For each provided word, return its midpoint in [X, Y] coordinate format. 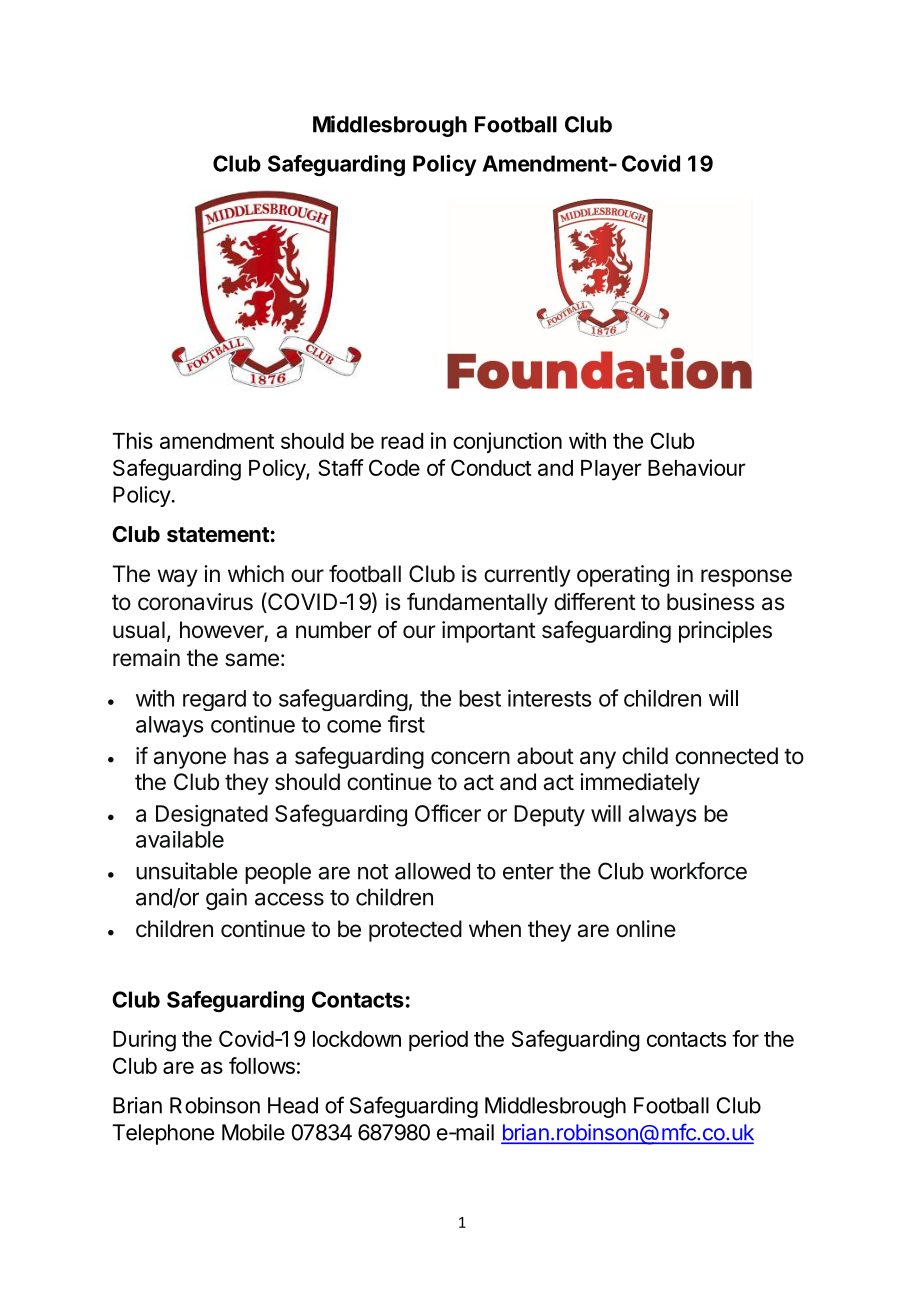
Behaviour [697, 467]
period [438, 1041]
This [132, 440]
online [646, 929]
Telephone [163, 1134]
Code [394, 467]
